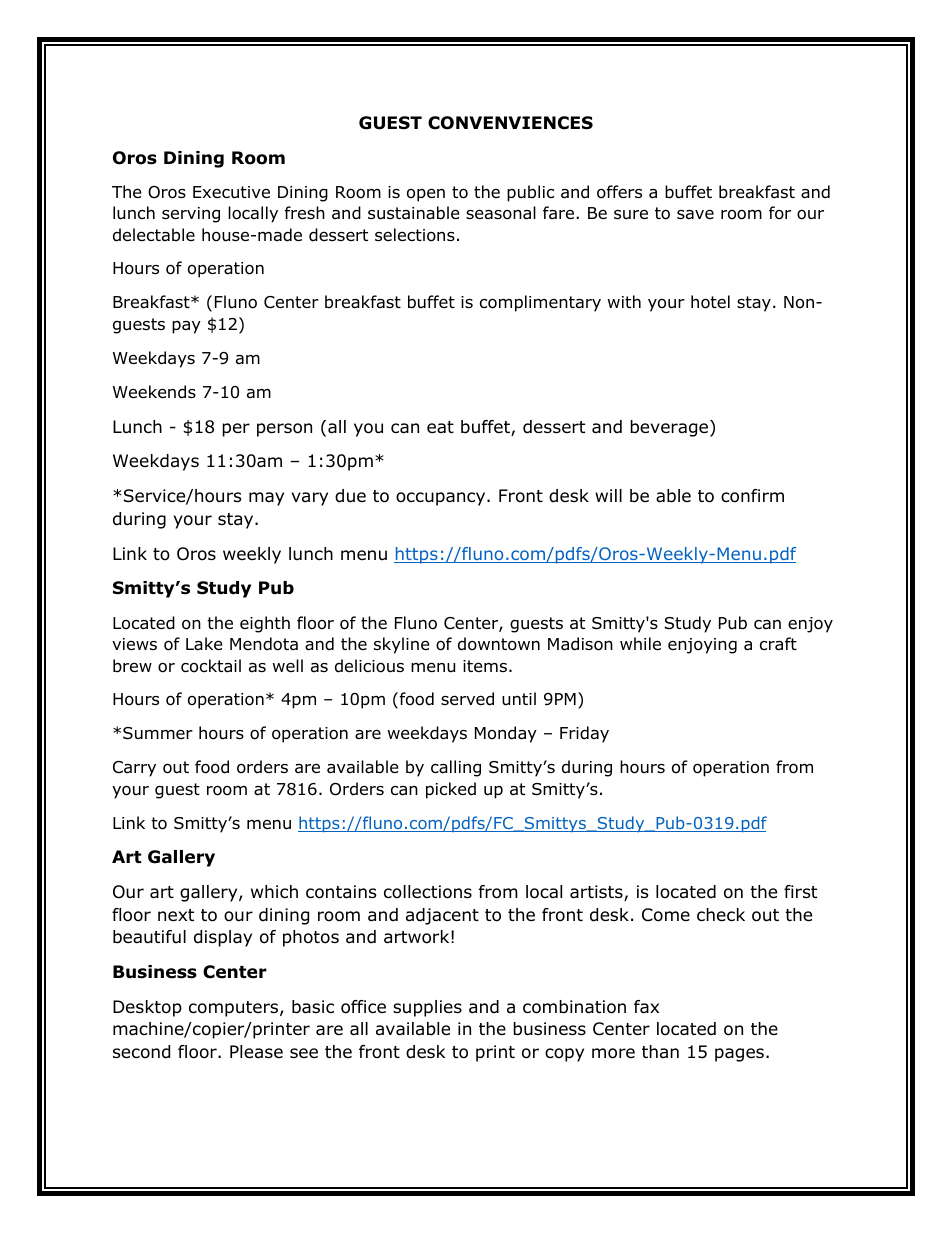 Image resolution: width=952 pixels, height=1233 pixels. I want to click on seasonal, so click(501, 213).
